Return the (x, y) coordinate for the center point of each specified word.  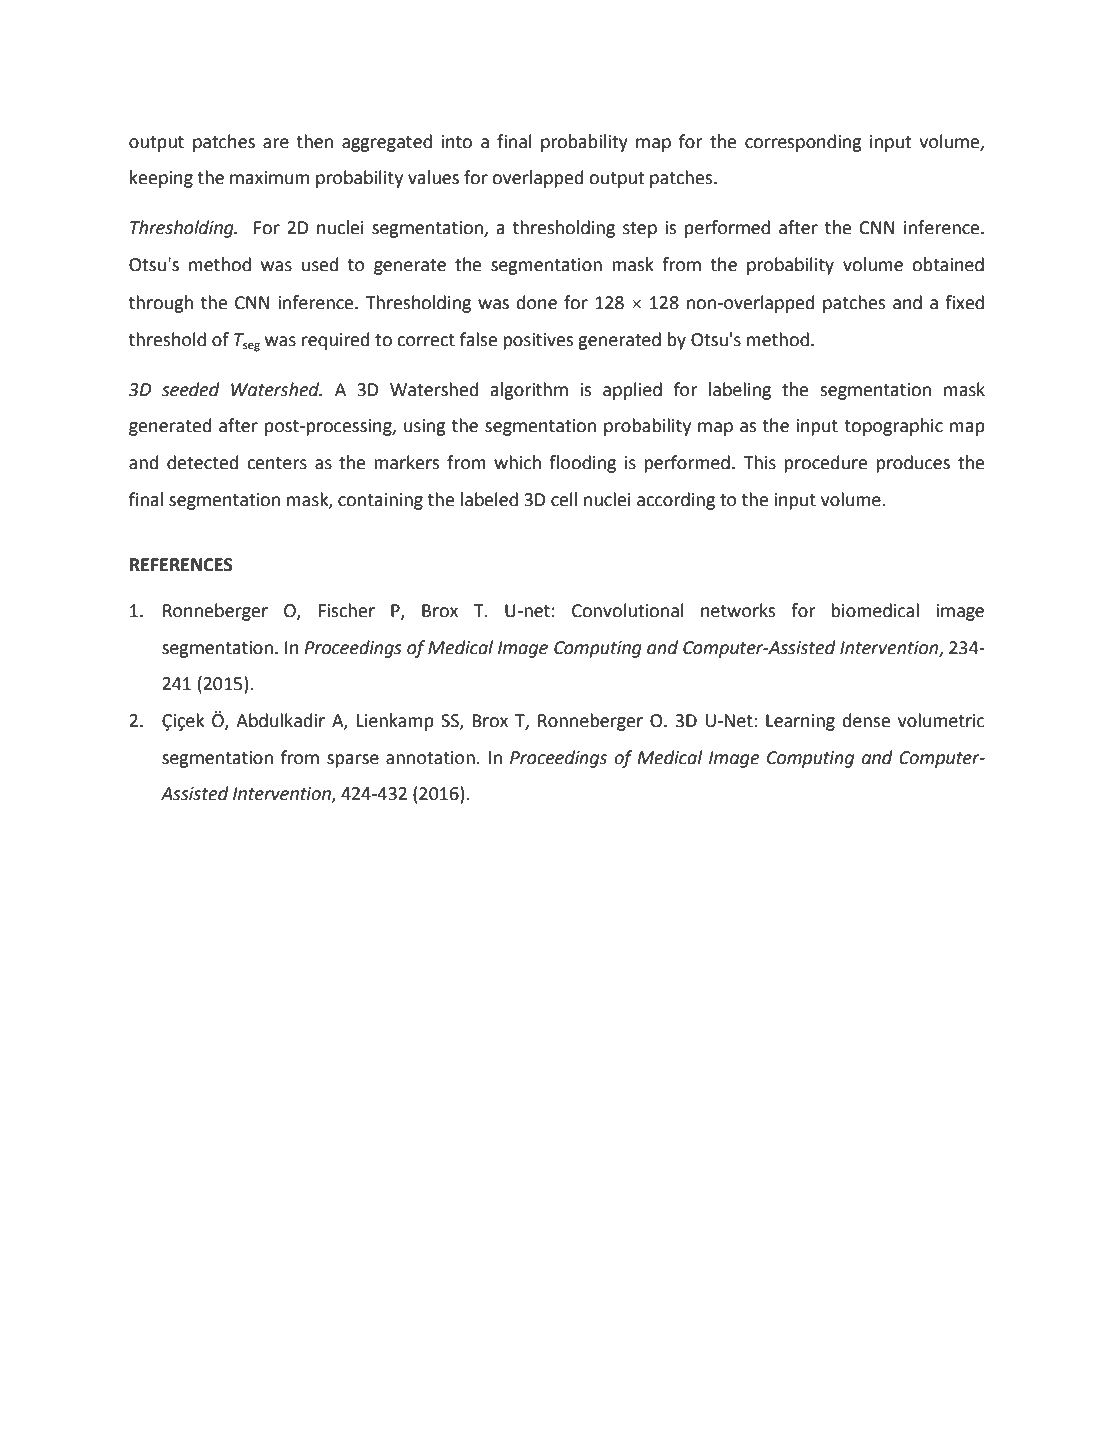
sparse (353, 761)
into (457, 142)
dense (866, 720)
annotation (430, 758)
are (276, 143)
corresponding (803, 143)
